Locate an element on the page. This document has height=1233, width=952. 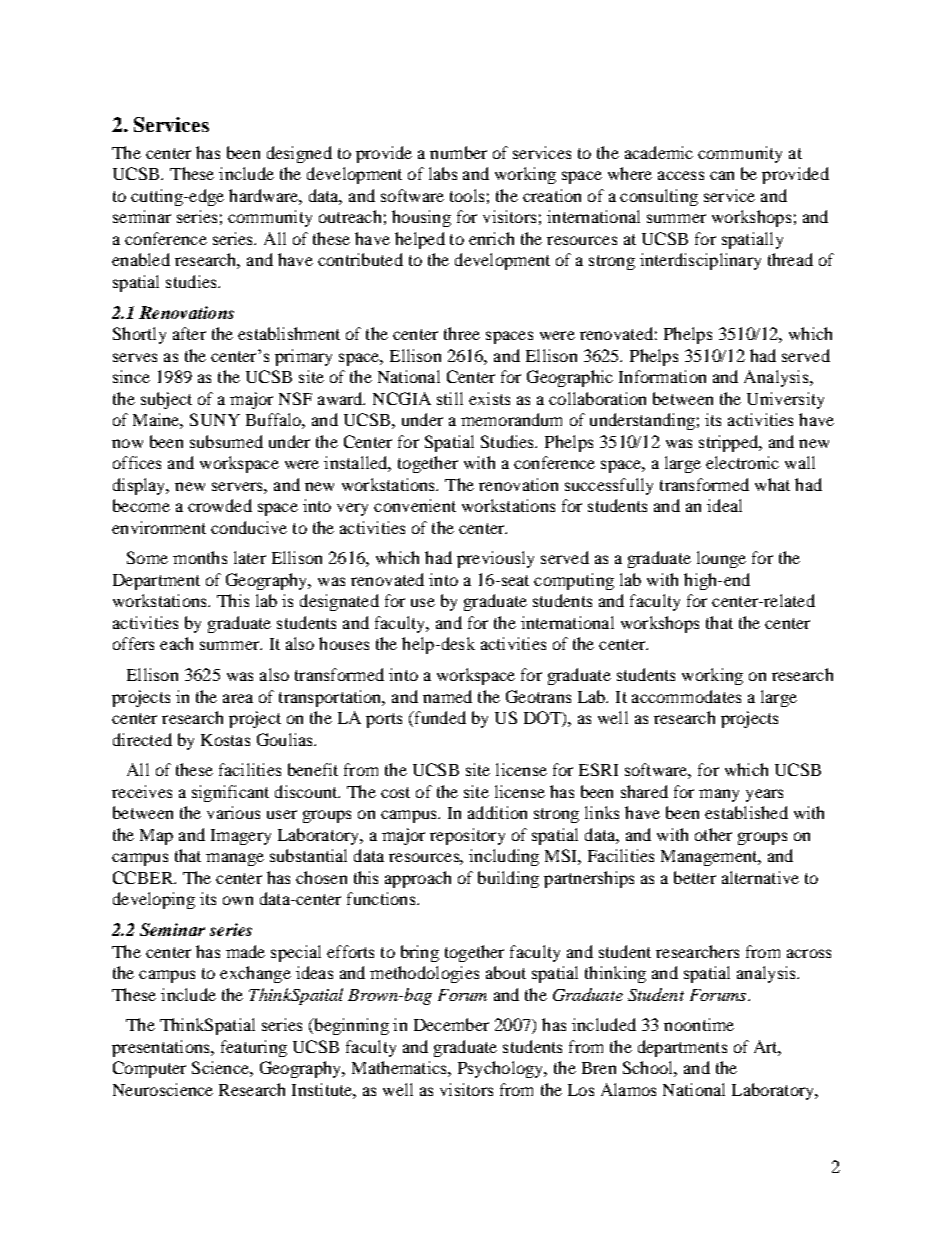
Psychology is located at coordinates (502, 1069).
